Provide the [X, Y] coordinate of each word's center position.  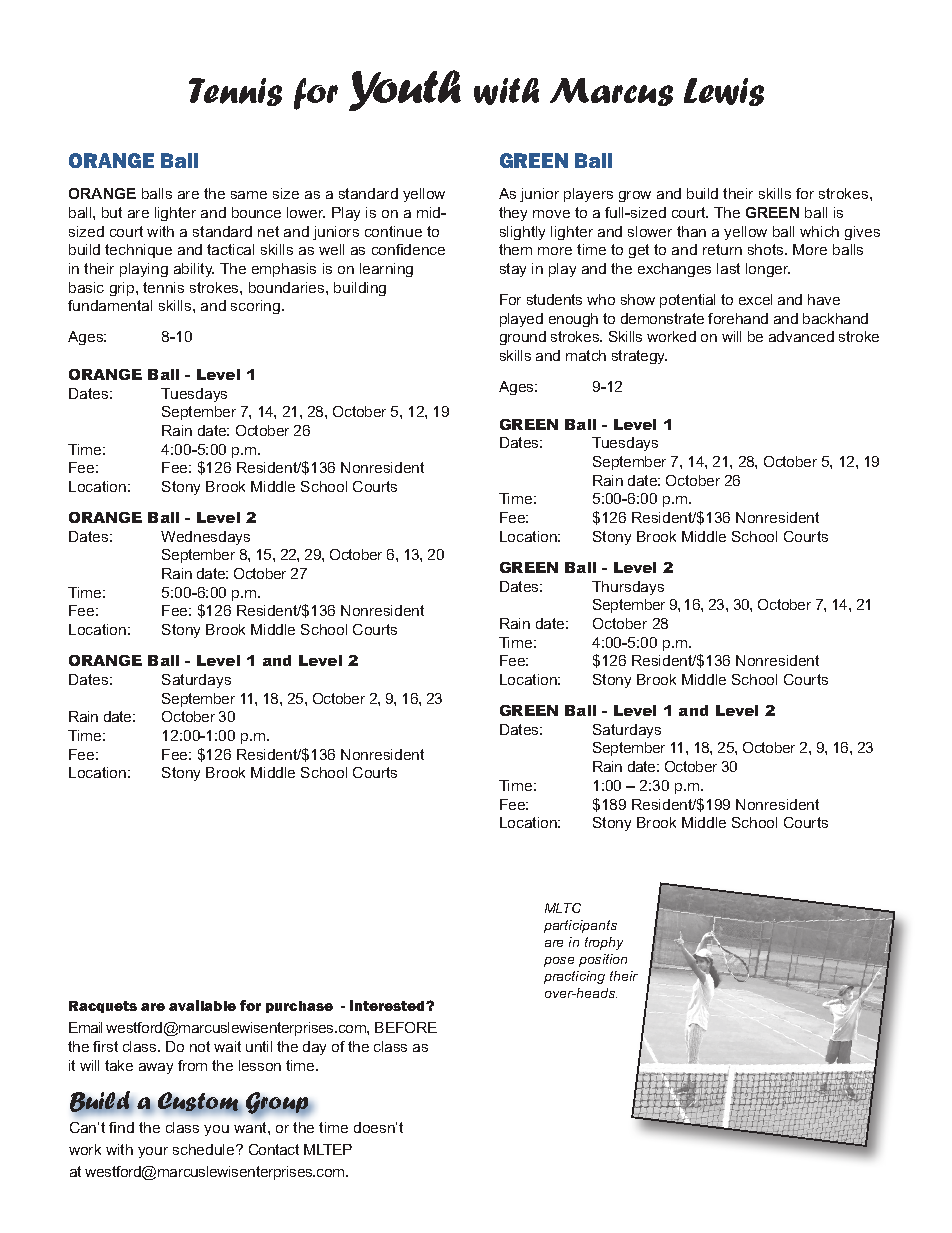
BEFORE [406, 1027]
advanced [801, 336]
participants [580, 926]
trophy [604, 943]
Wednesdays [205, 538]
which [819, 231]
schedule [205, 1149]
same [249, 195]
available [202, 1005]
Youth [405, 90]
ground [523, 338]
